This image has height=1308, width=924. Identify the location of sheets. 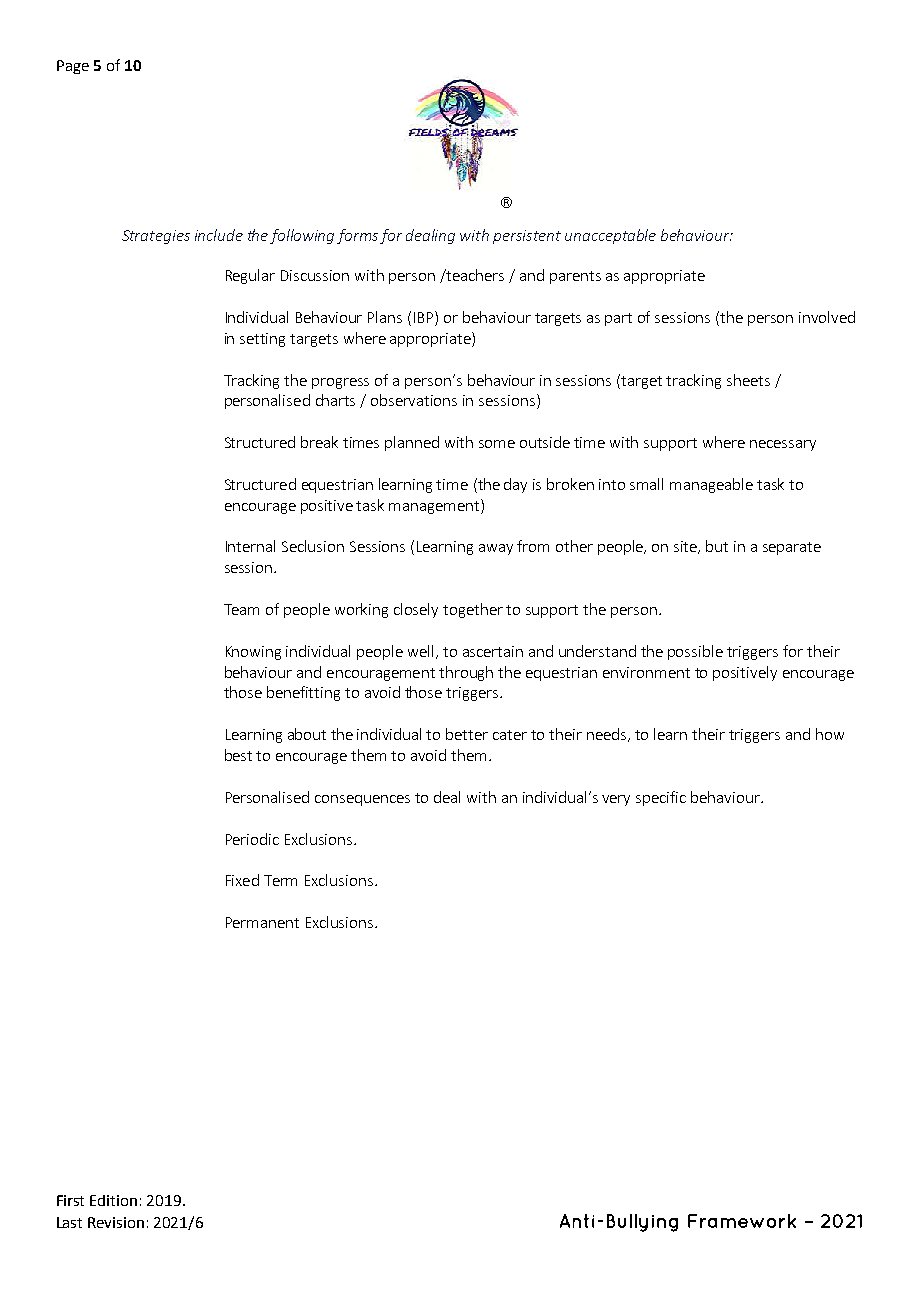
(748, 380).
